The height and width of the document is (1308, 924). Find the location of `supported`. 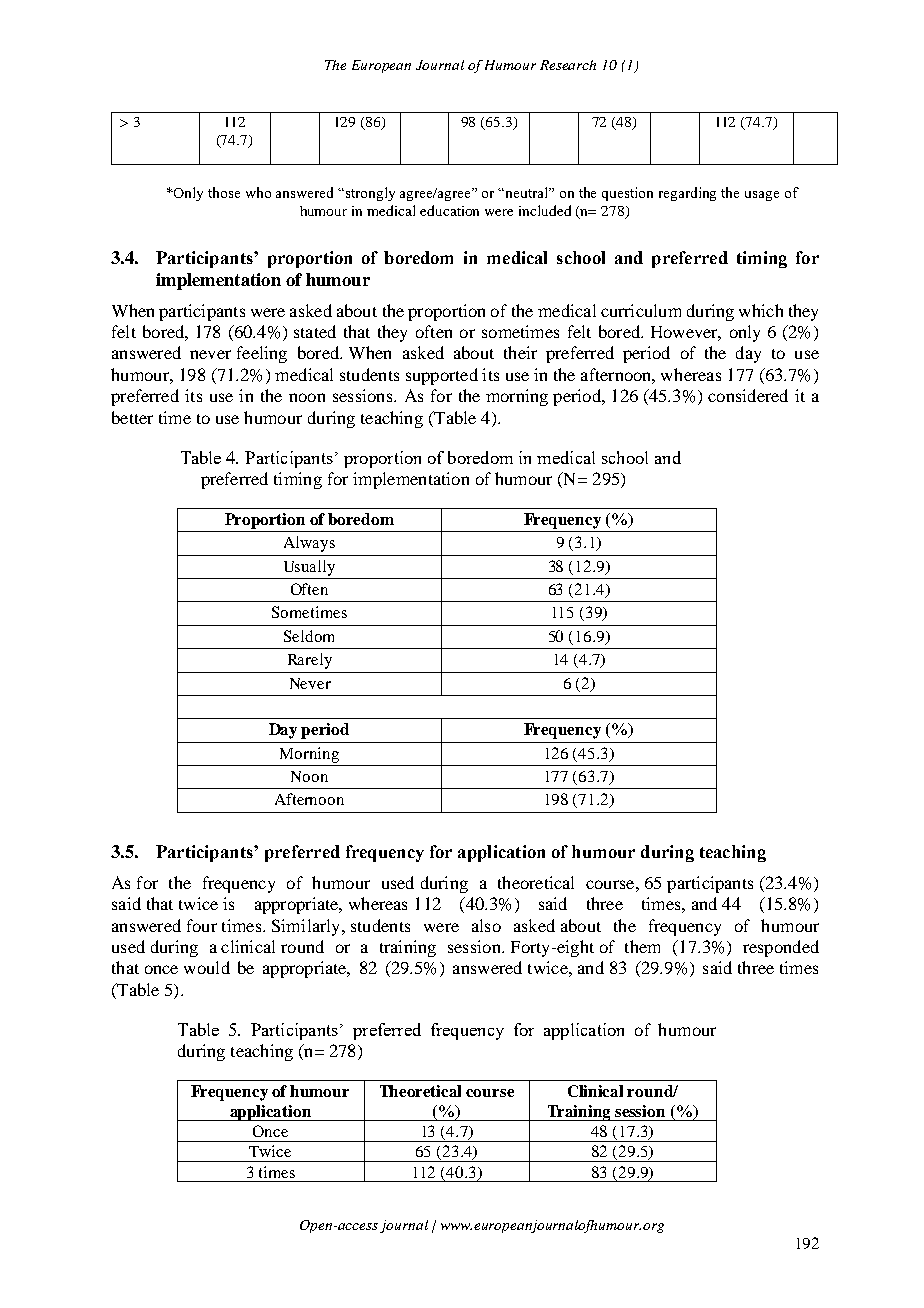

supported is located at coordinates (442, 376).
